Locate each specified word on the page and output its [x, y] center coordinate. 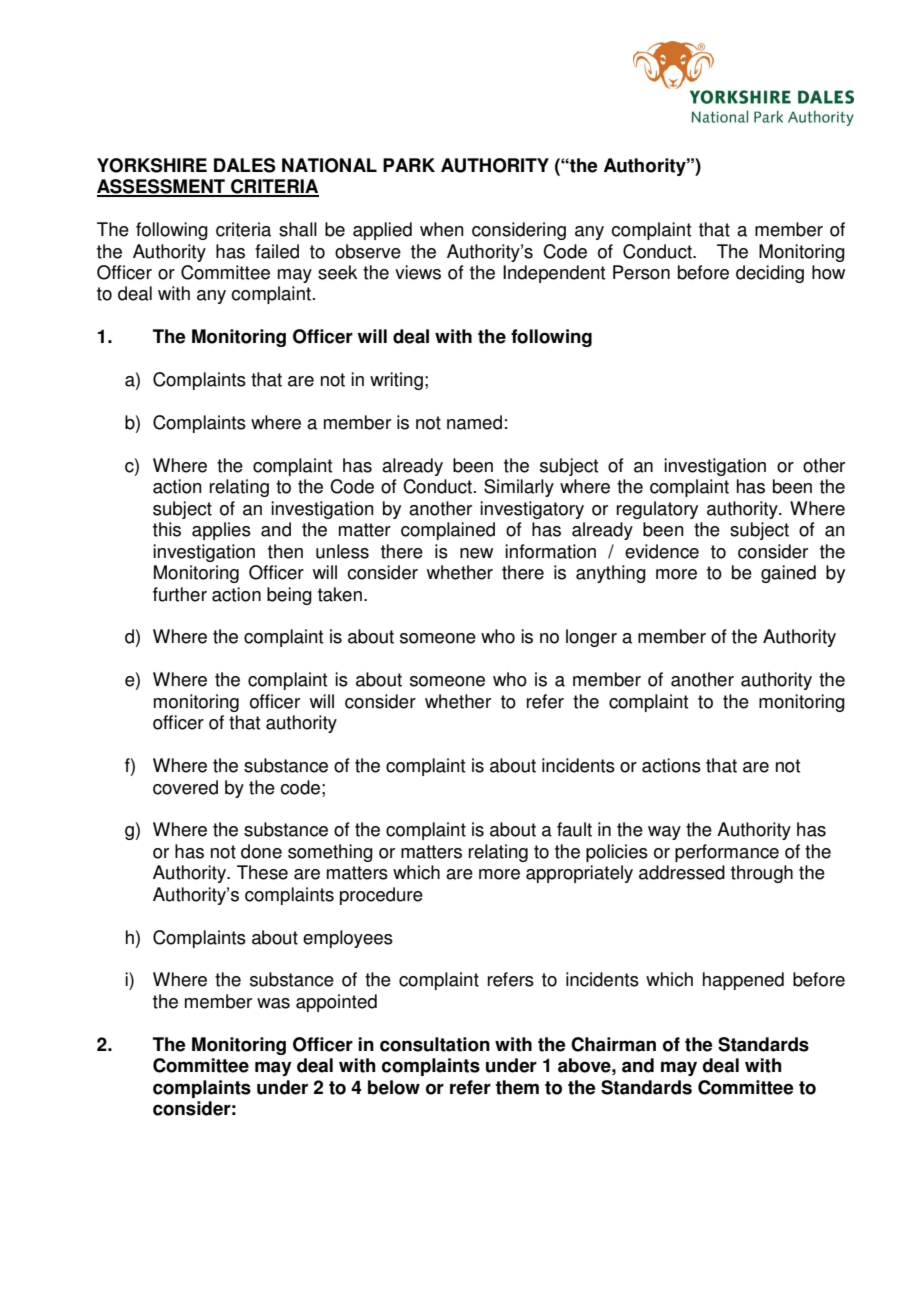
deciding [770, 274]
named [474, 422]
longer [591, 638]
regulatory [657, 510]
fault [574, 829]
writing [396, 381]
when [442, 229]
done [261, 851]
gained [788, 574]
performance [727, 853]
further [180, 594]
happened [743, 981]
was [273, 1003]
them [517, 1087]
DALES [245, 165]
